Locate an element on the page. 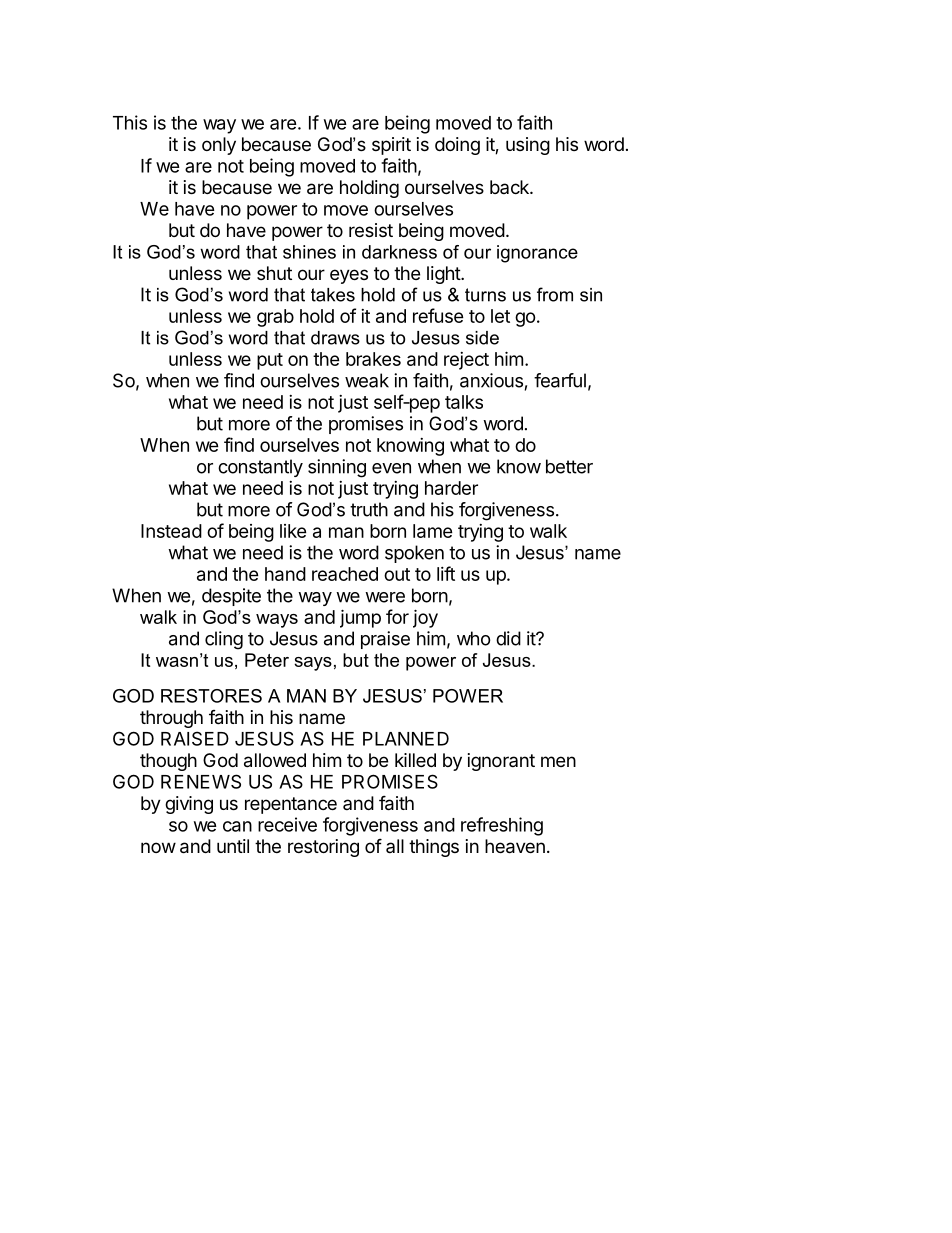 The width and height of the page is (952, 1233). restoring is located at coordinates (323, 848).
